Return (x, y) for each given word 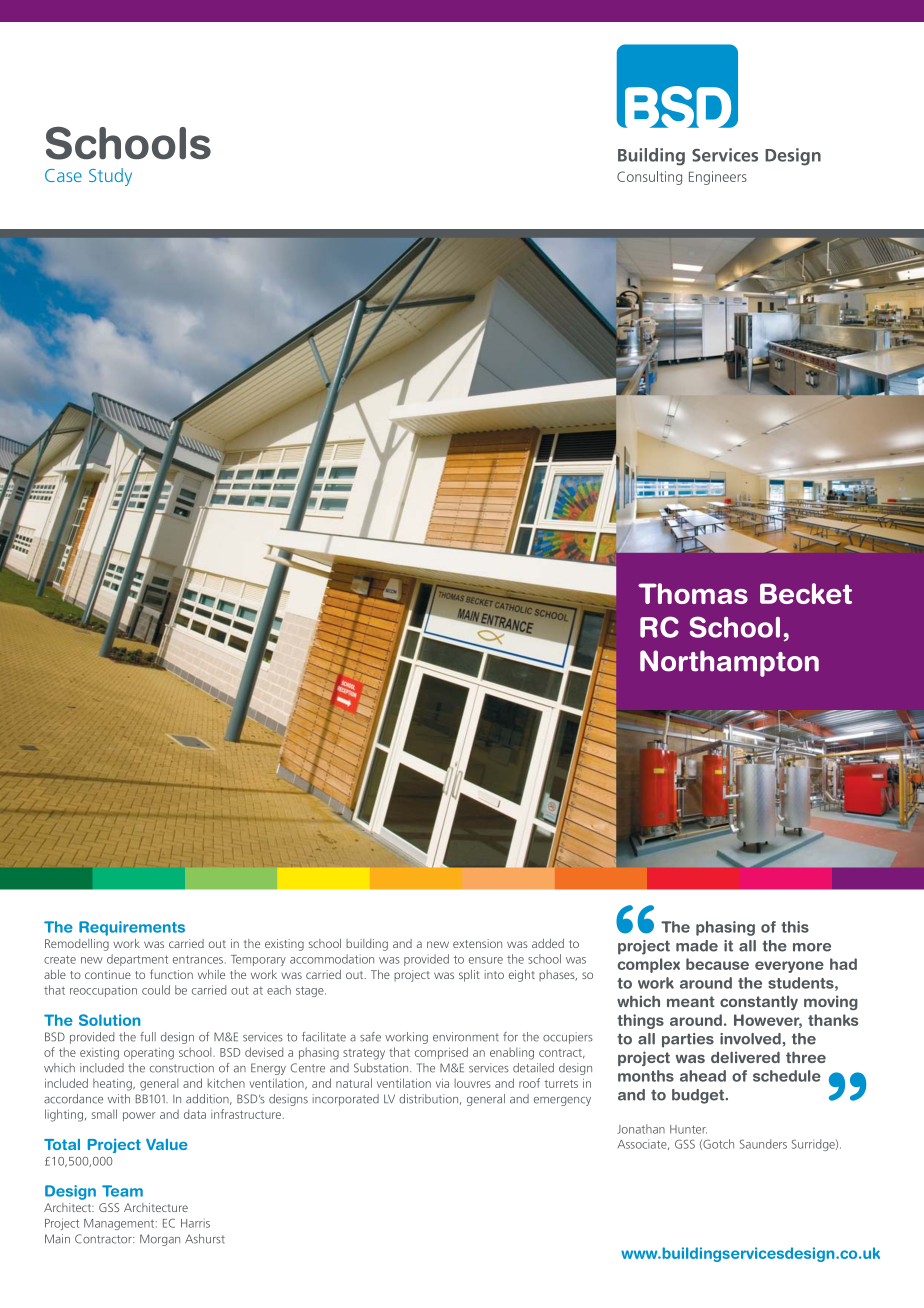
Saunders (763, 1144)
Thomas (693, 593)
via (442, 1083)
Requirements (132, 928)
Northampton (729, 663)
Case (63, 175)
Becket (806, 593)
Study (110, 177)
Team (122, 1191)
